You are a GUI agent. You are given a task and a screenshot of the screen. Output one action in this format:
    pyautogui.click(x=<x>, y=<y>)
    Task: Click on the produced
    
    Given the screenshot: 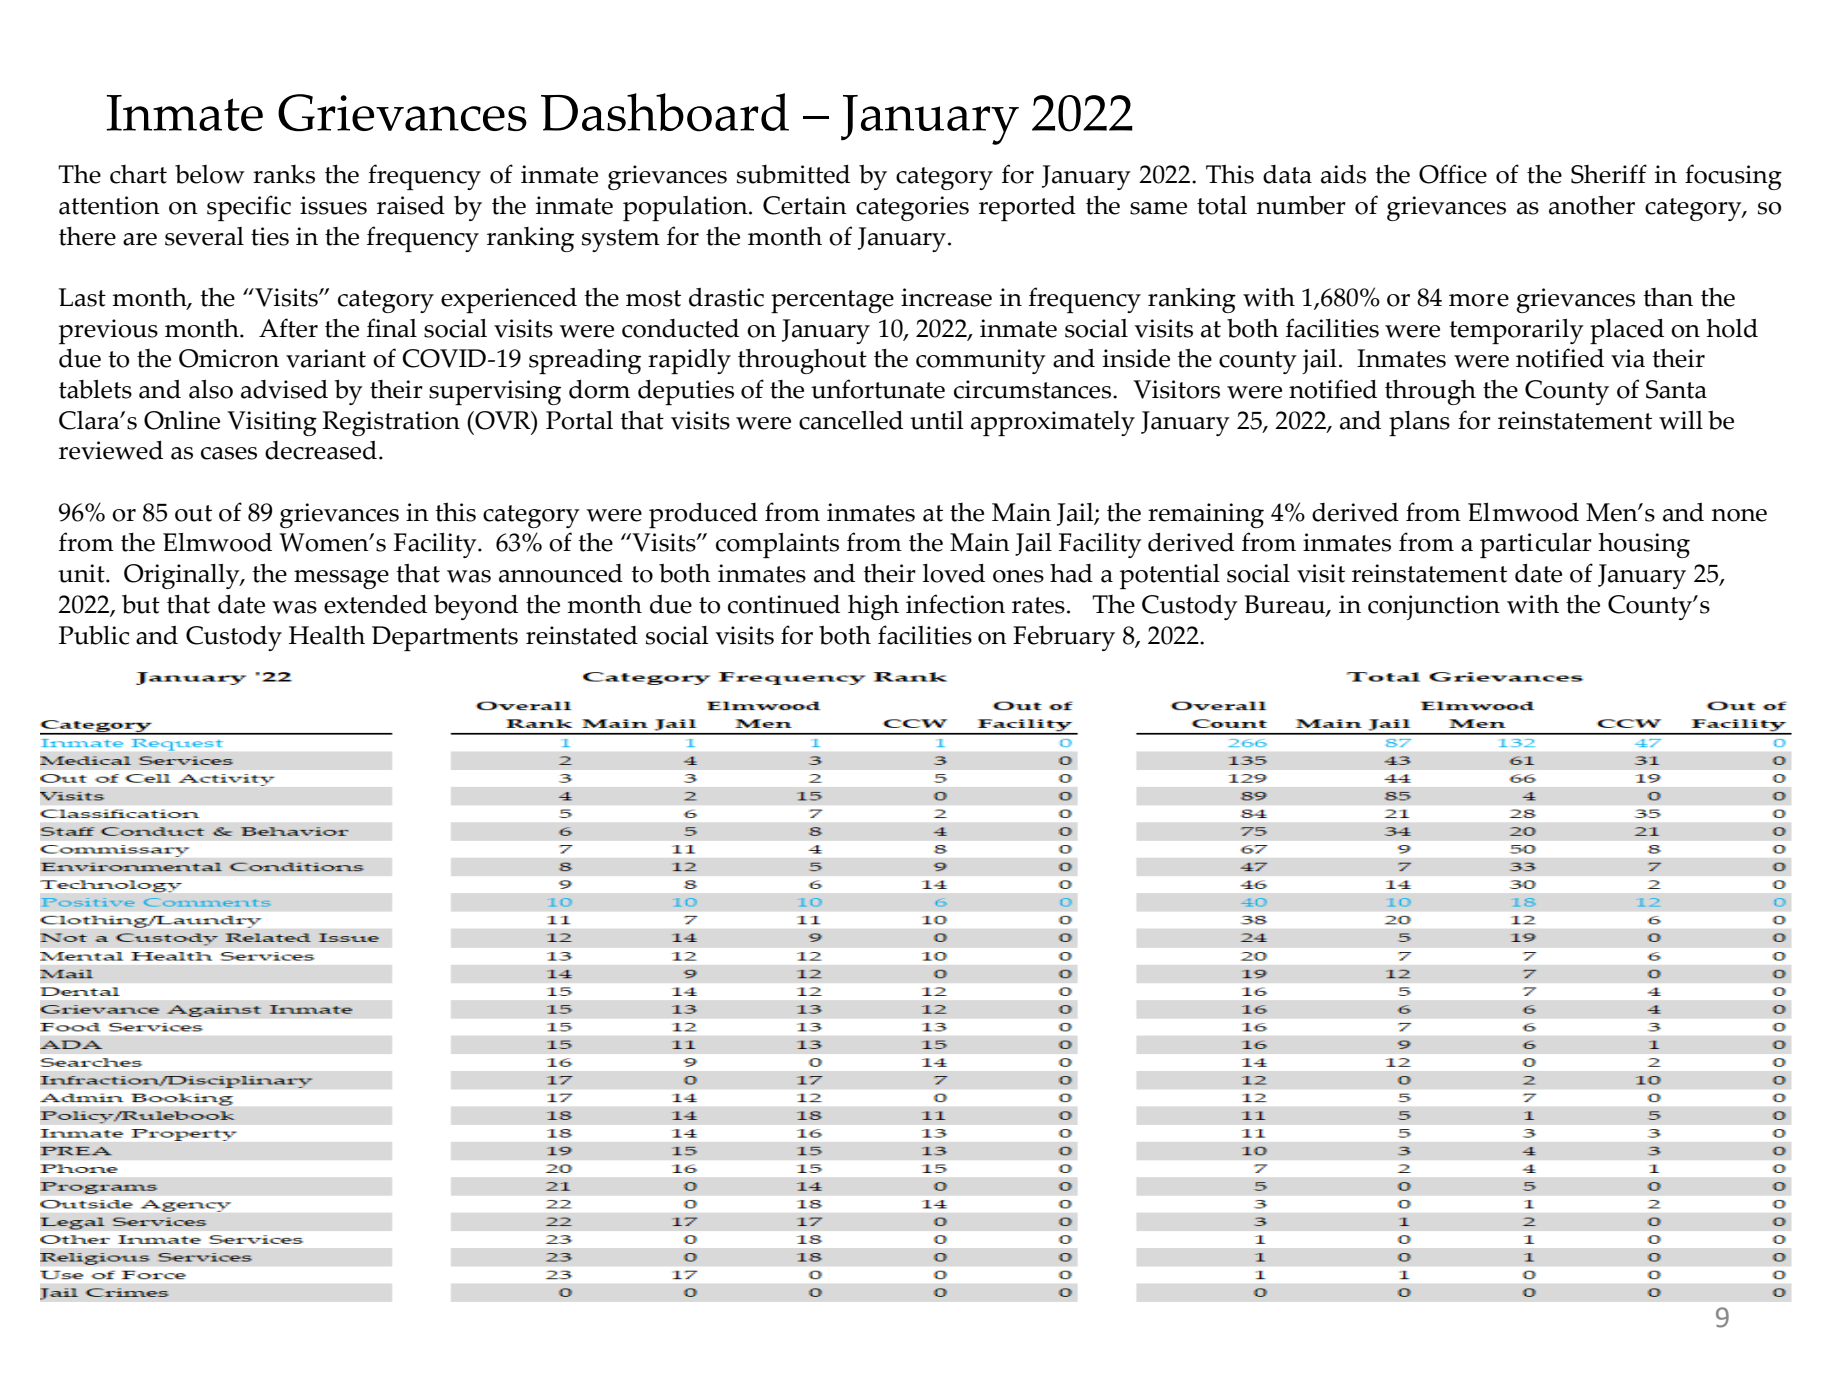 What is the action you would take?
    pyautogui.click(x=703, y=515)
